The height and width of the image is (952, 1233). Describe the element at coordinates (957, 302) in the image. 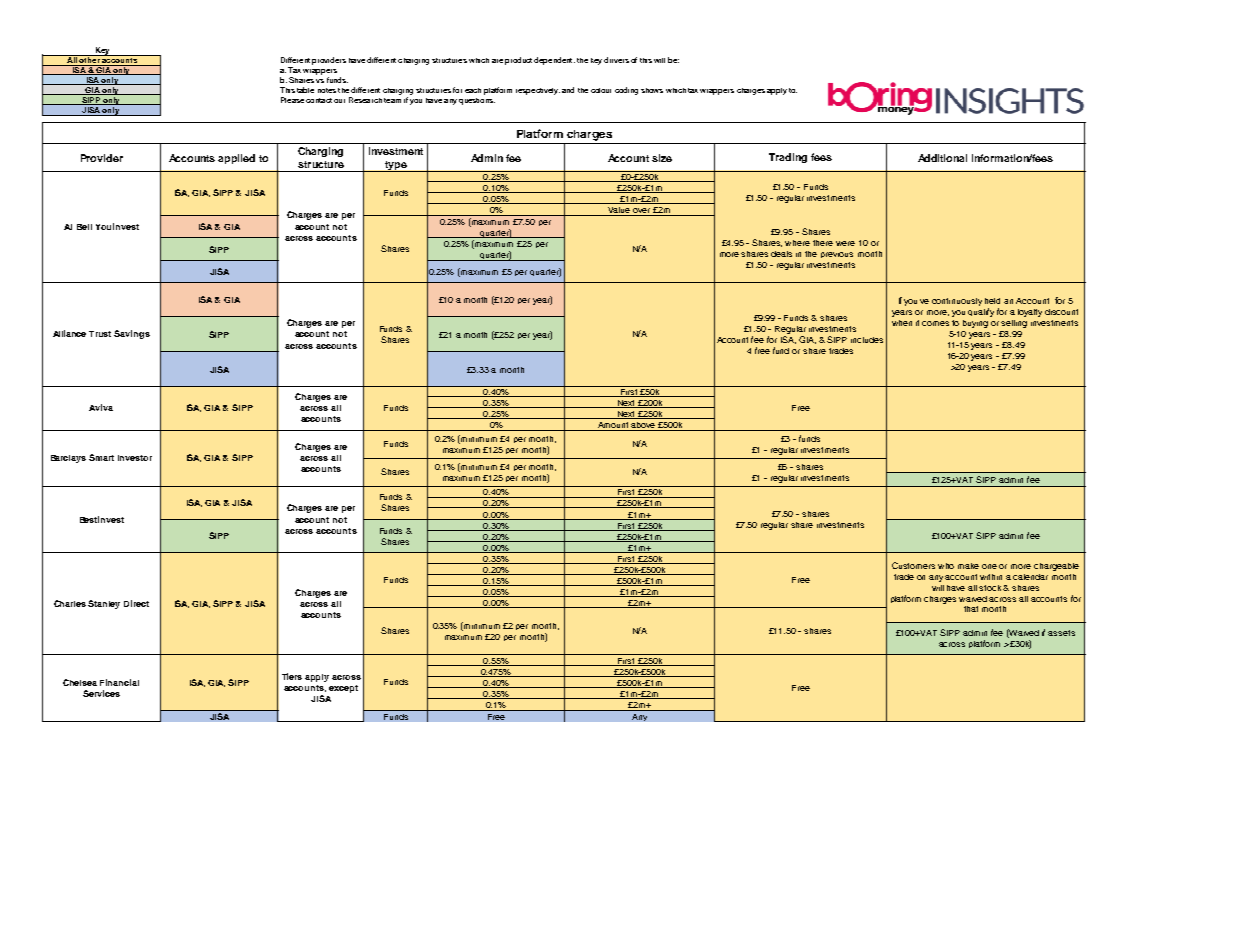

I see `continuously` at that location.
